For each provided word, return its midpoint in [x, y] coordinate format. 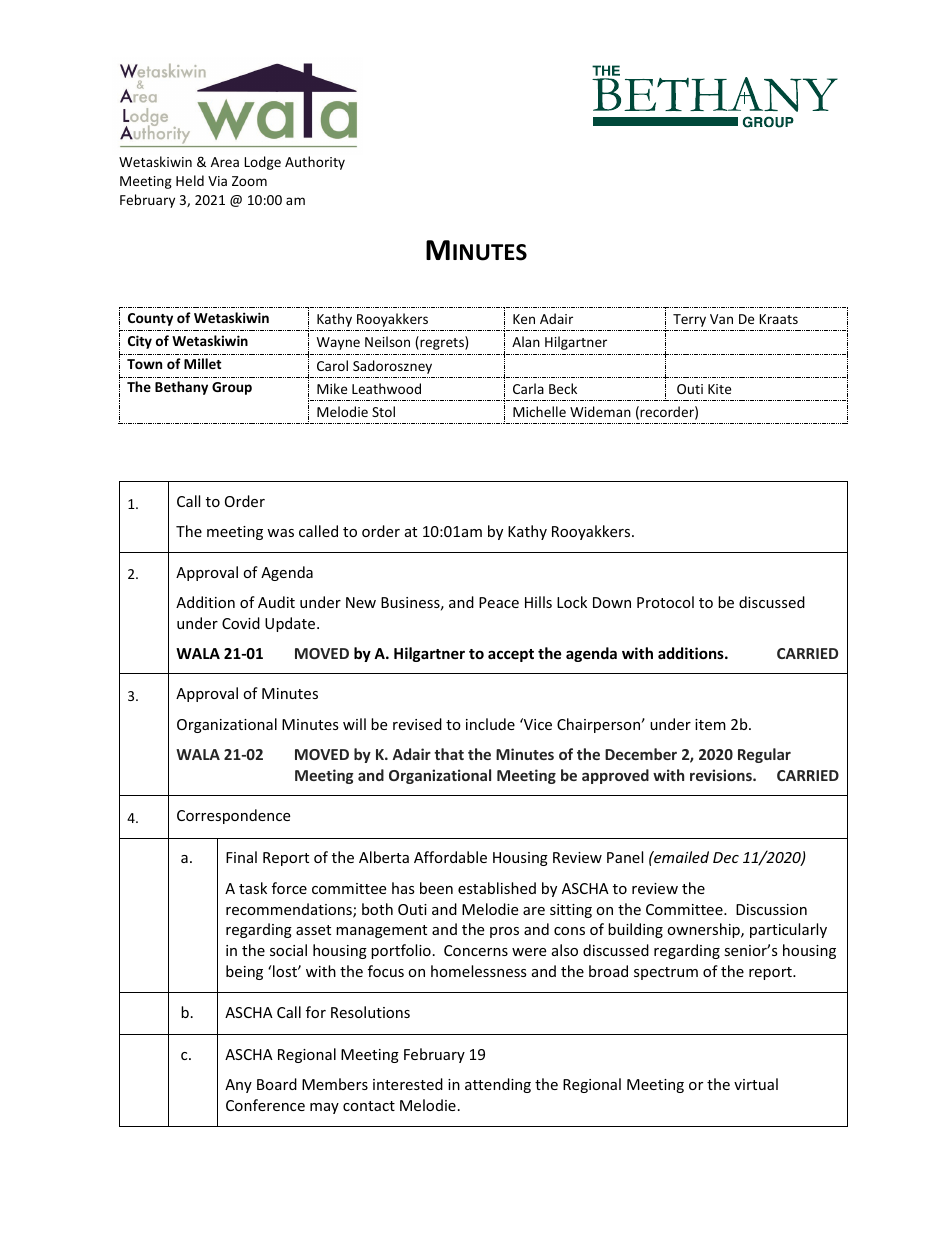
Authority [315, 163]
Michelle [539, 411]
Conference [265, 1105]
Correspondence [233, 816]
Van [721, 319]
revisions [722, 775]
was [280, 533]
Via [217, 181]
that [449, 754]
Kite [719, 389]
